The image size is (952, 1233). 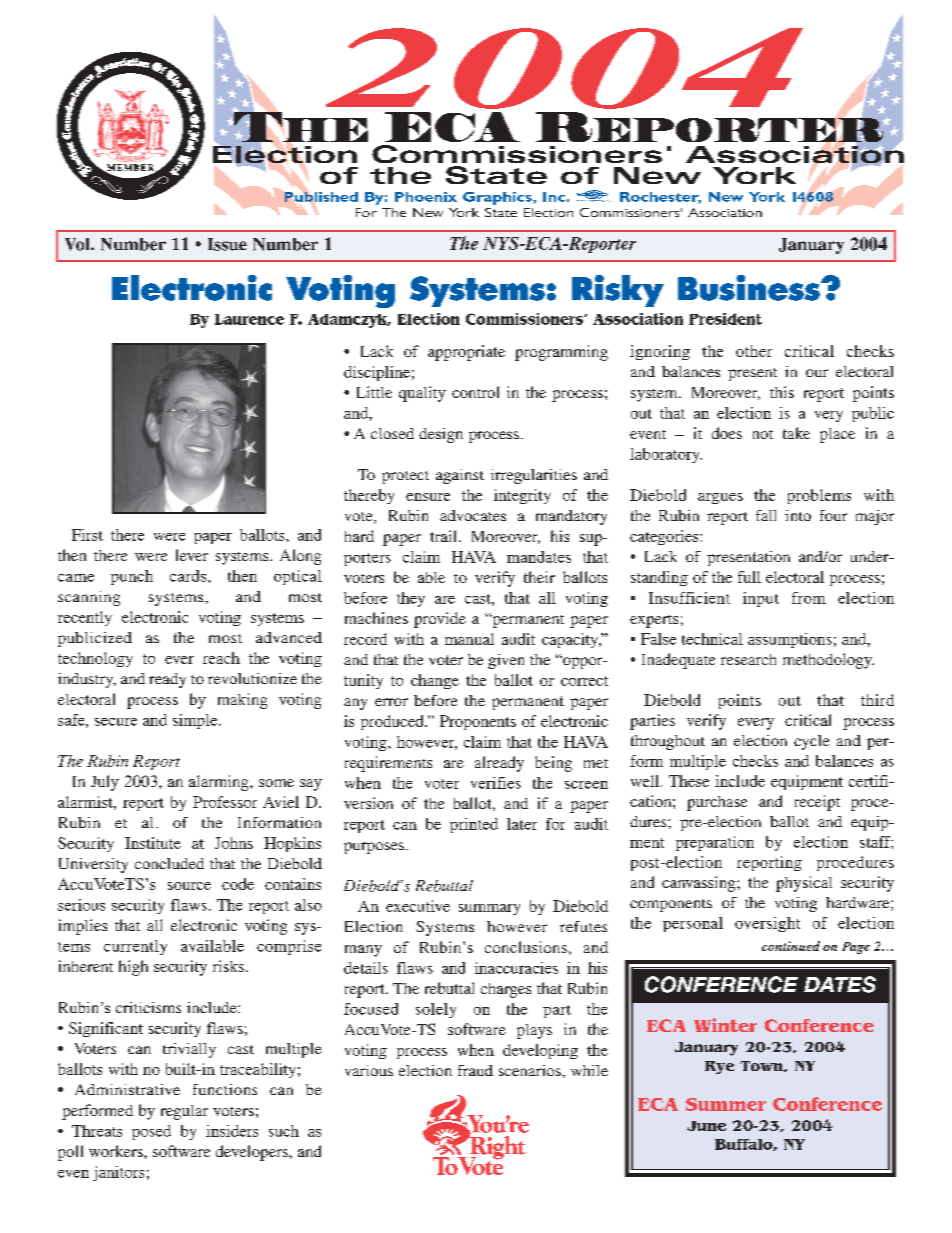 I want to click on posed, so click(x=151, y=1132).
